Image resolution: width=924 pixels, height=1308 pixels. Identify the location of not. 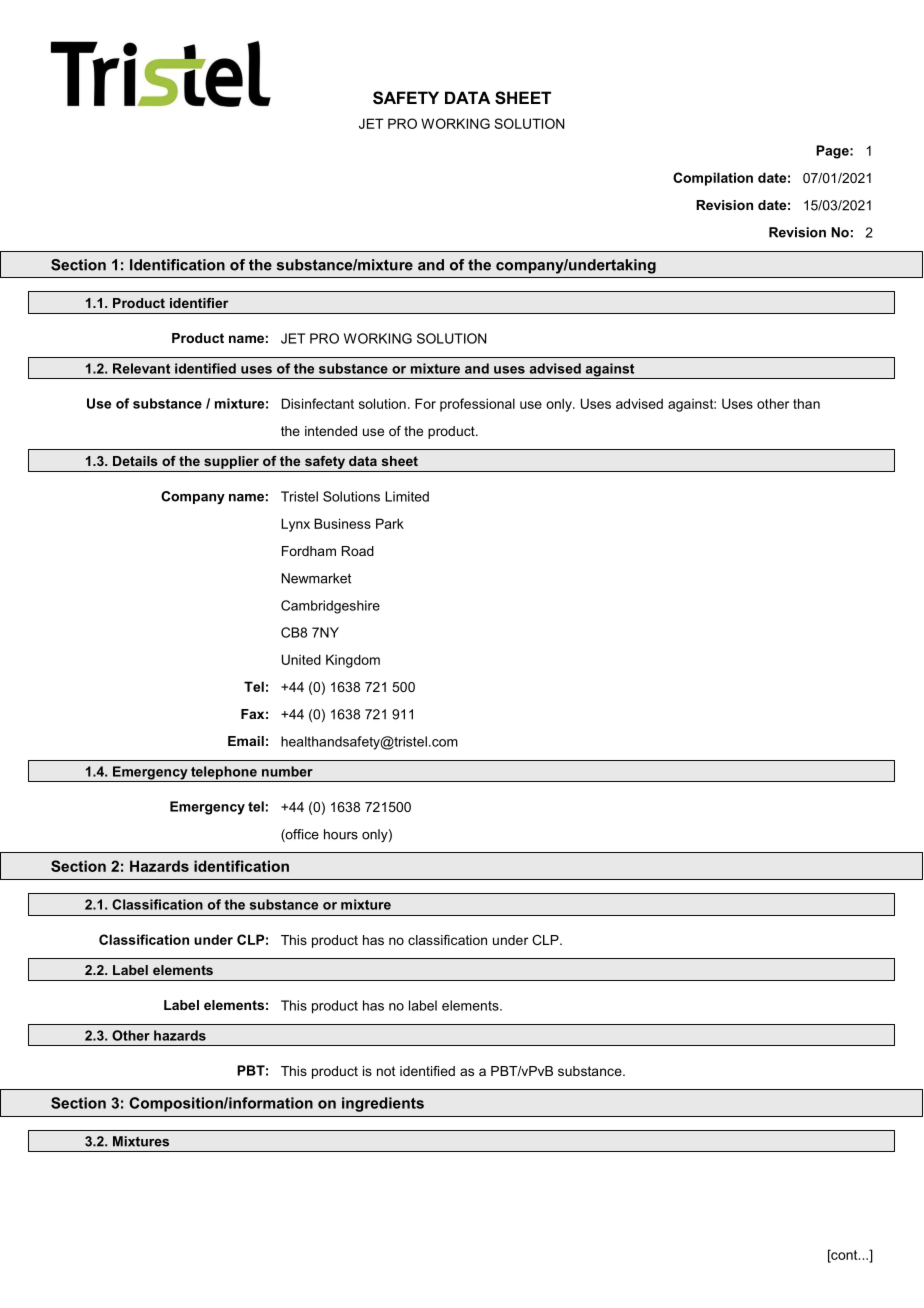
(386, 1071).
